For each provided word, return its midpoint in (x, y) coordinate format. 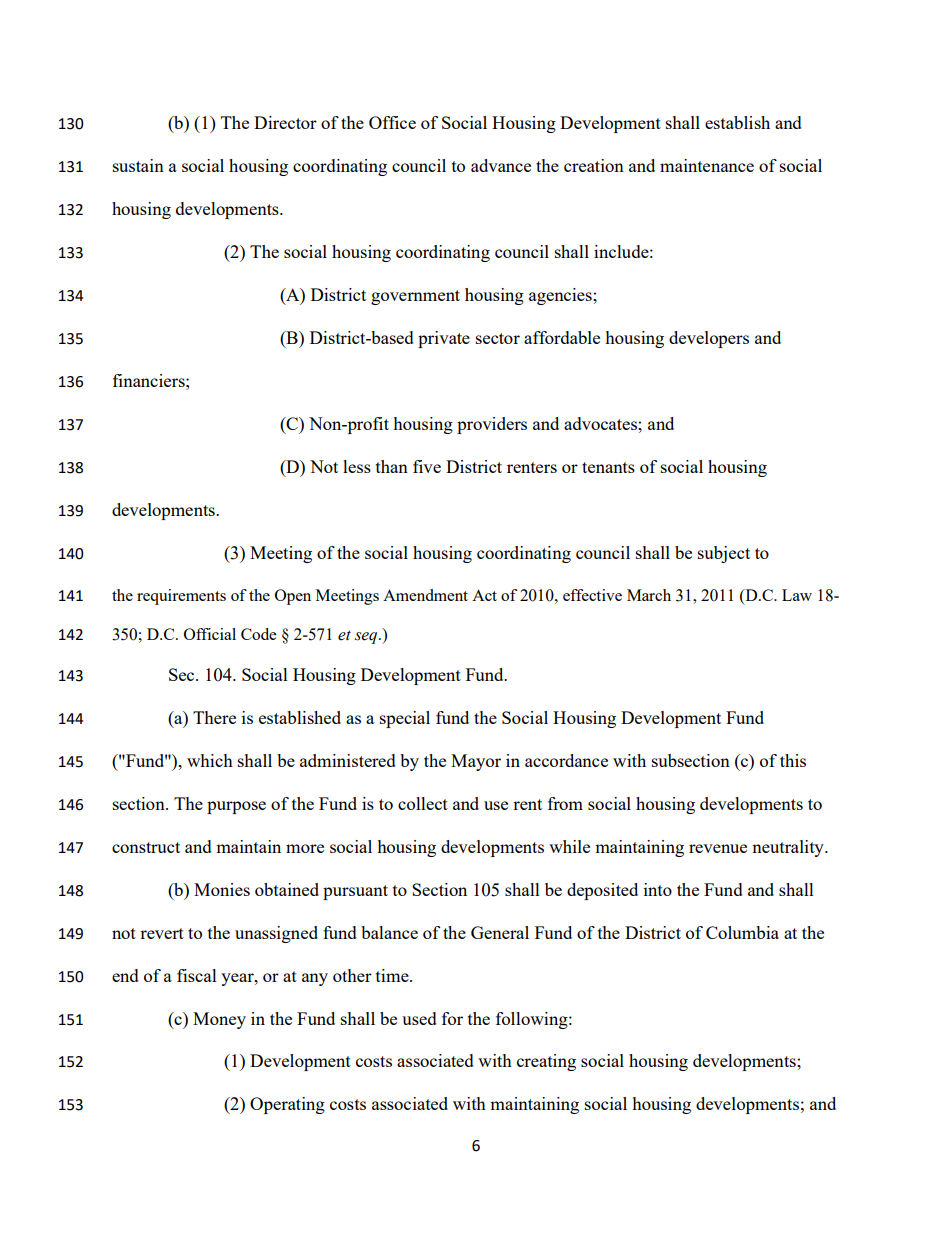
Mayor (476, 762)
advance (501, 165)
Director (285, 122)
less (357, 466)
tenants (608, 467)
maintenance (707, 165)
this (793, 760)
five (427, 466)
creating (546, 1062)
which (210, 760)
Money (219, 1020)
